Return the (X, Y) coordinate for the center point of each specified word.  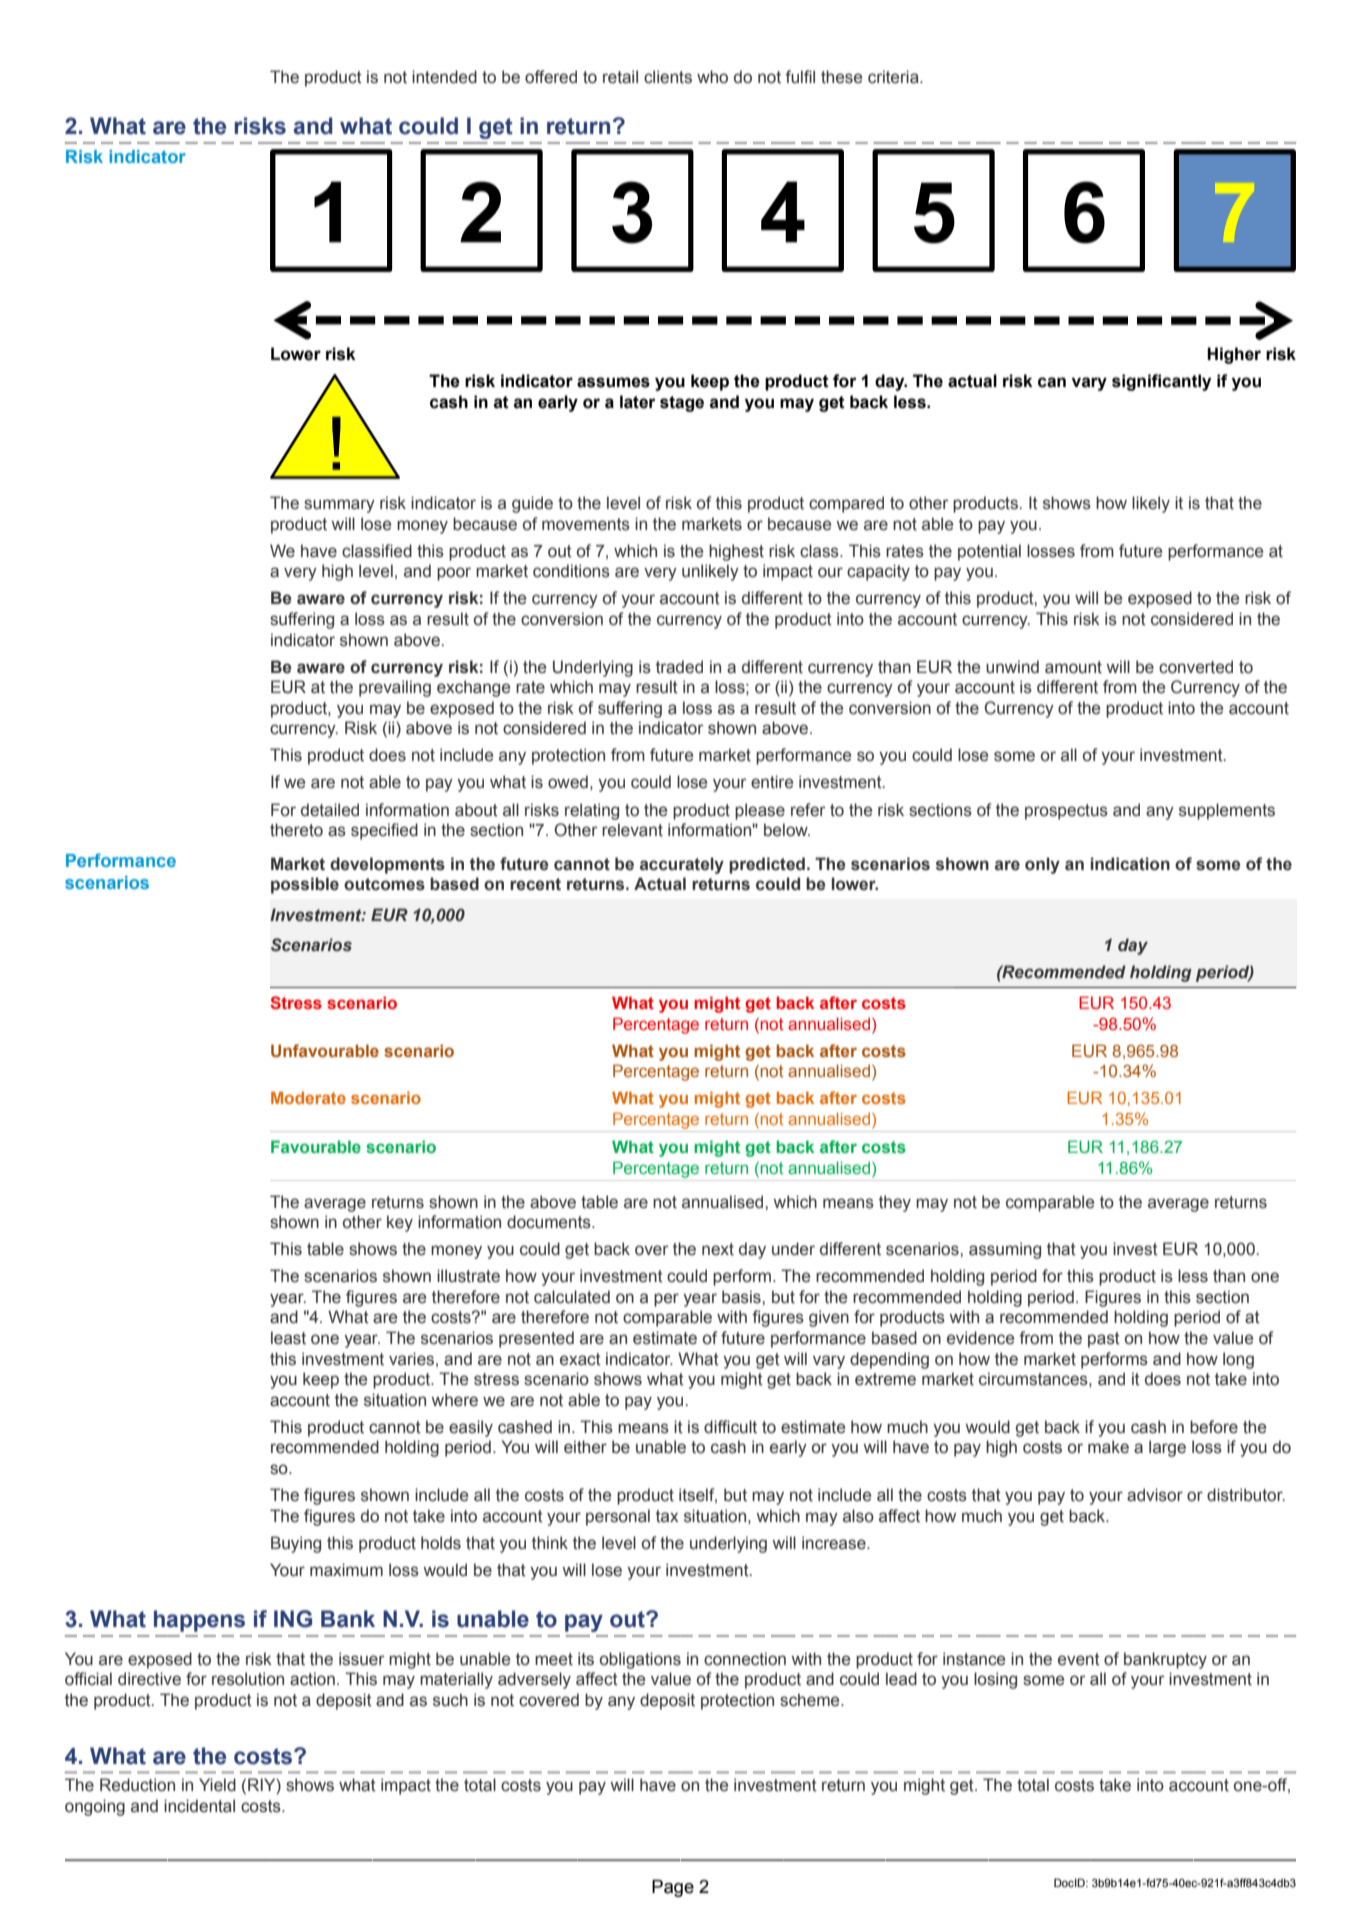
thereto (296, 830)
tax (667, 1516)
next (718, 1249)
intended (444, 77)
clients (668, 77)
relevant (632, 830)
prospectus (1066, 812)
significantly (1161, 382)
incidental (199, 1806)
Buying (296, 1544)
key (400, 1223)
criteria (894, 77)
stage (682, 404)
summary (339, 506)
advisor (1155, 1495)
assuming (1005, 1250)
